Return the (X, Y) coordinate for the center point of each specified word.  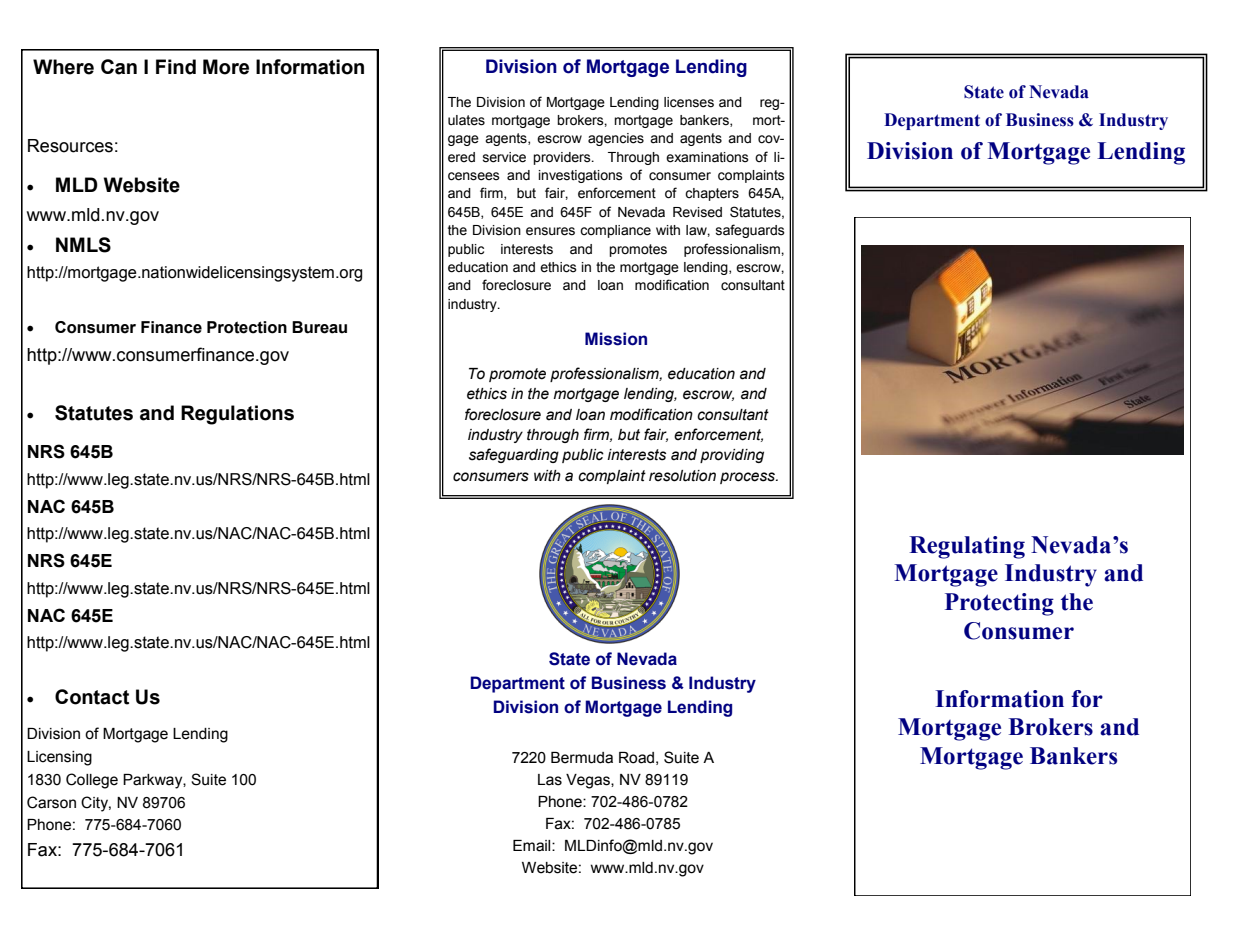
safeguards (750, 231)
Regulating (967, 547)
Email (533, 846)
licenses (689, 102)
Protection (247, 327)
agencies (616, 139)
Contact (92, 697)
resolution (682, 476)
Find (176, 67)
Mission (616, 339)
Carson (51, 802)
